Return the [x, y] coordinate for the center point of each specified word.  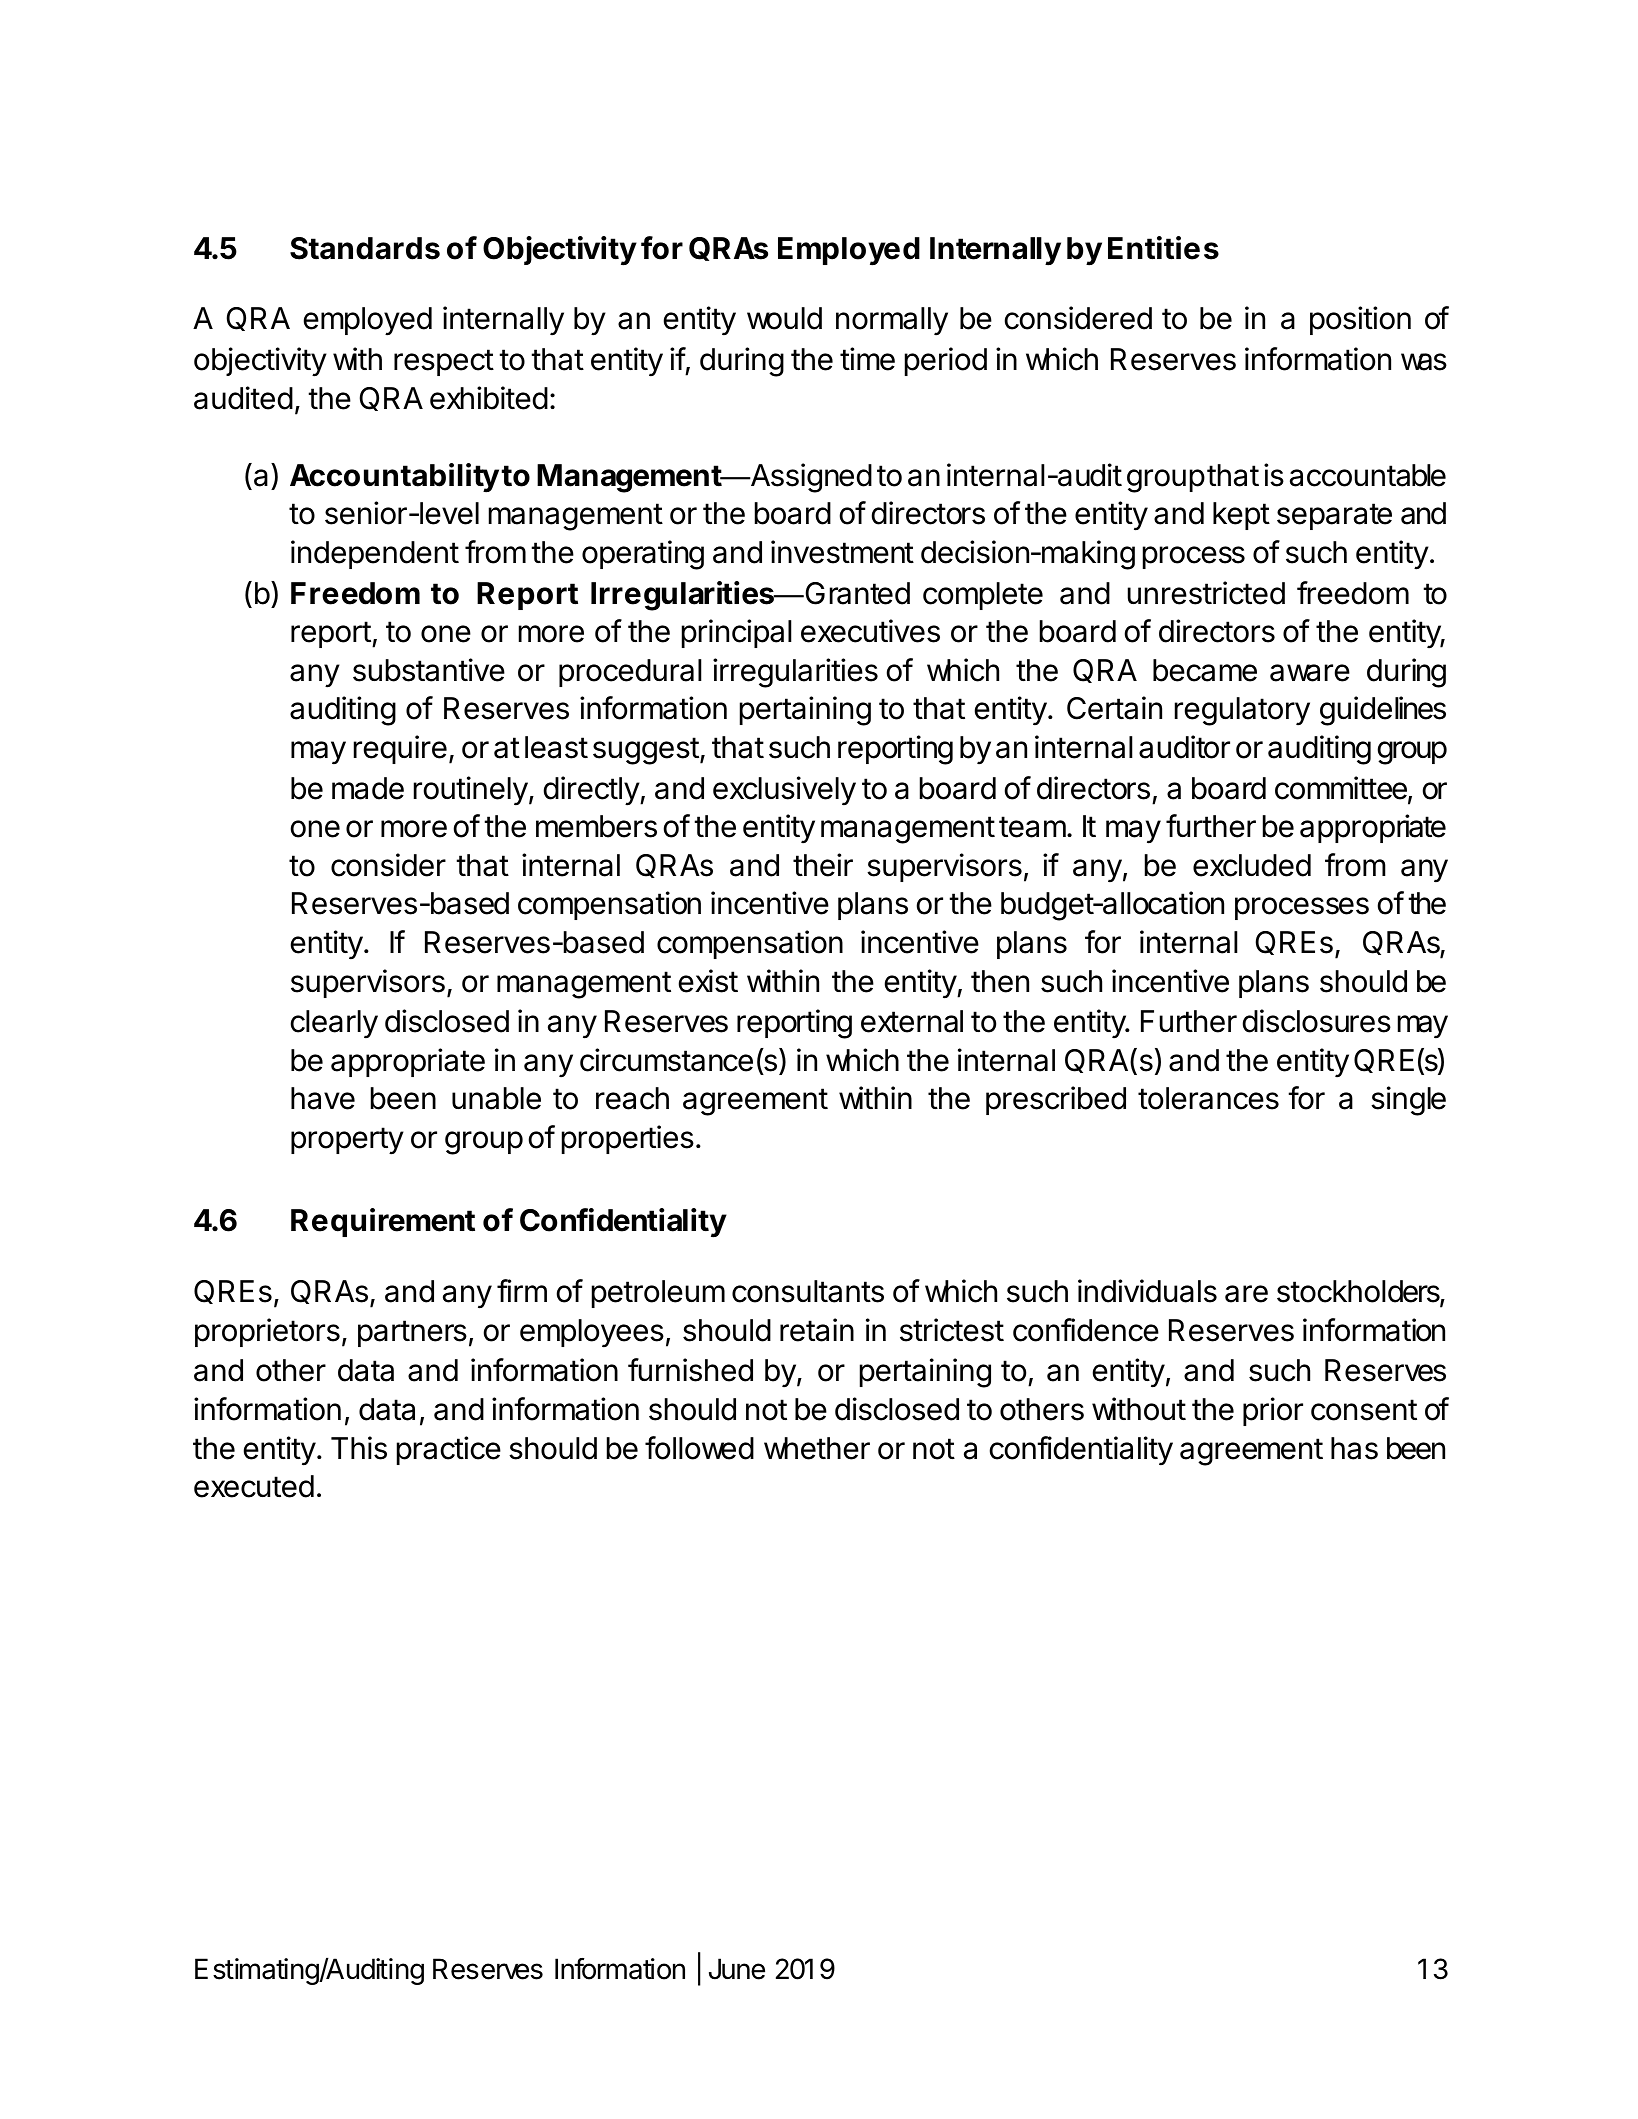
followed [699, 1448]
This [359, 1448]
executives [870, 631]
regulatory [1242, 711]
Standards [365, 248]
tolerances [1208, 1098]
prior [1273, 1411]
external [912, 1021]
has [1354, 1448]
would [784, 318]
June [737, 1969]
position [1360, 320]
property [347, 1141]
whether [817, 1448]
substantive [429, 670]
